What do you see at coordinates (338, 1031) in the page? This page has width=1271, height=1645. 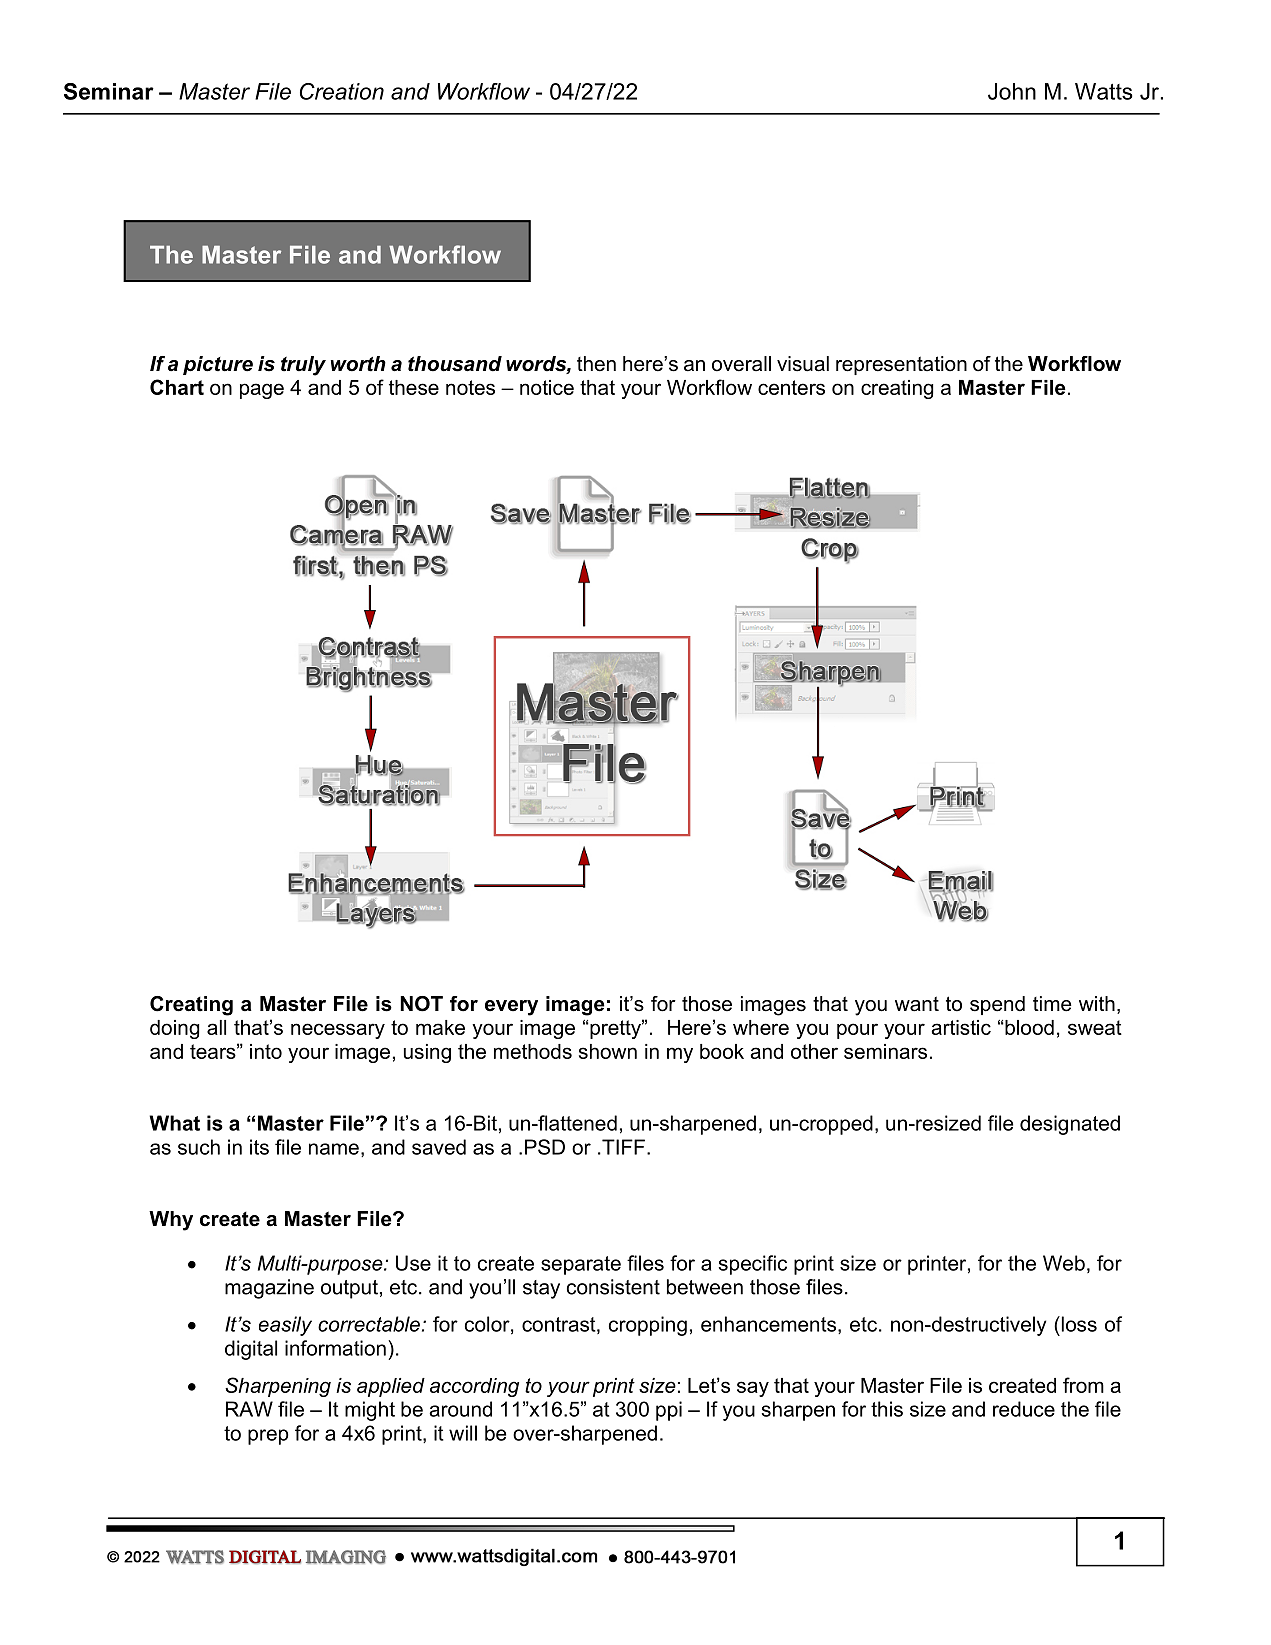 I see `necessary` at bounding box center [338, 1031].
